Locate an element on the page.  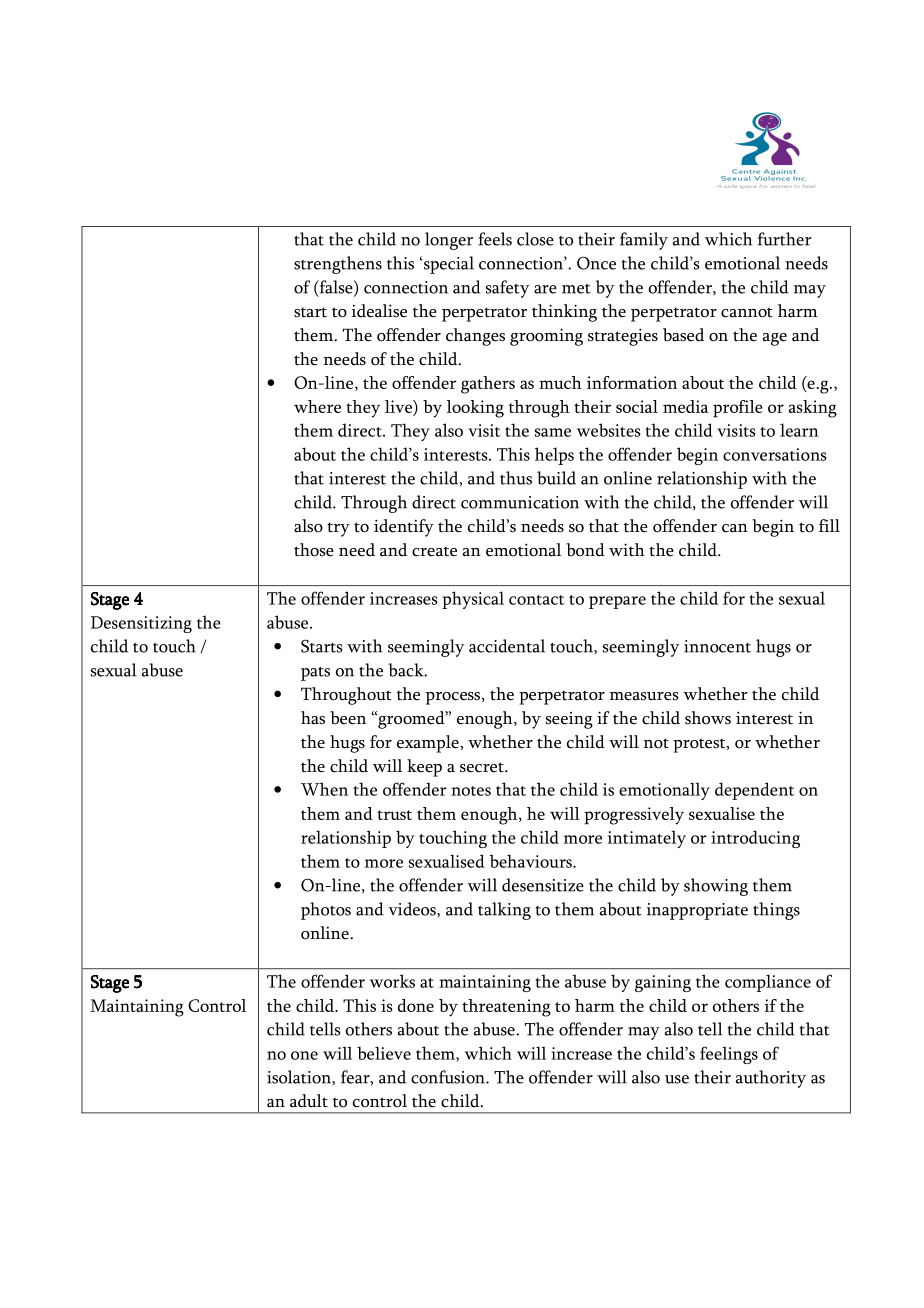
innocent is located at coordinates (717, 646).
